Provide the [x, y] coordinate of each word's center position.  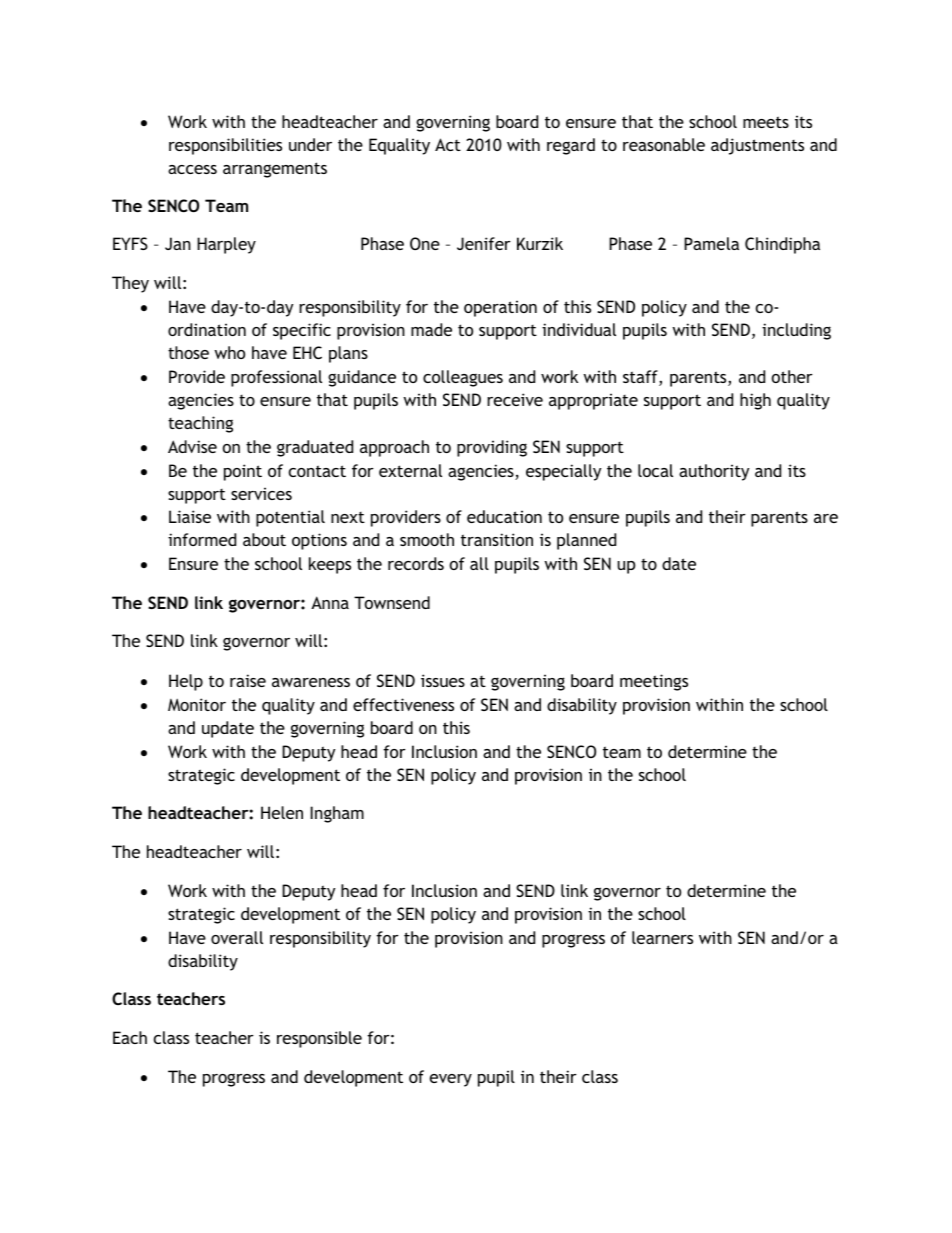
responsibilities [225, 146]
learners [662, 937]
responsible [319, 1039]
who [229, 352]
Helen [282, 812]
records [416, 563]
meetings [654, 682]
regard [571, 146]
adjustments [757, 146]
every [451, 1080]
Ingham [337, 814]
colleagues [463, 378]
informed [202, 539]
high [755, 401]
